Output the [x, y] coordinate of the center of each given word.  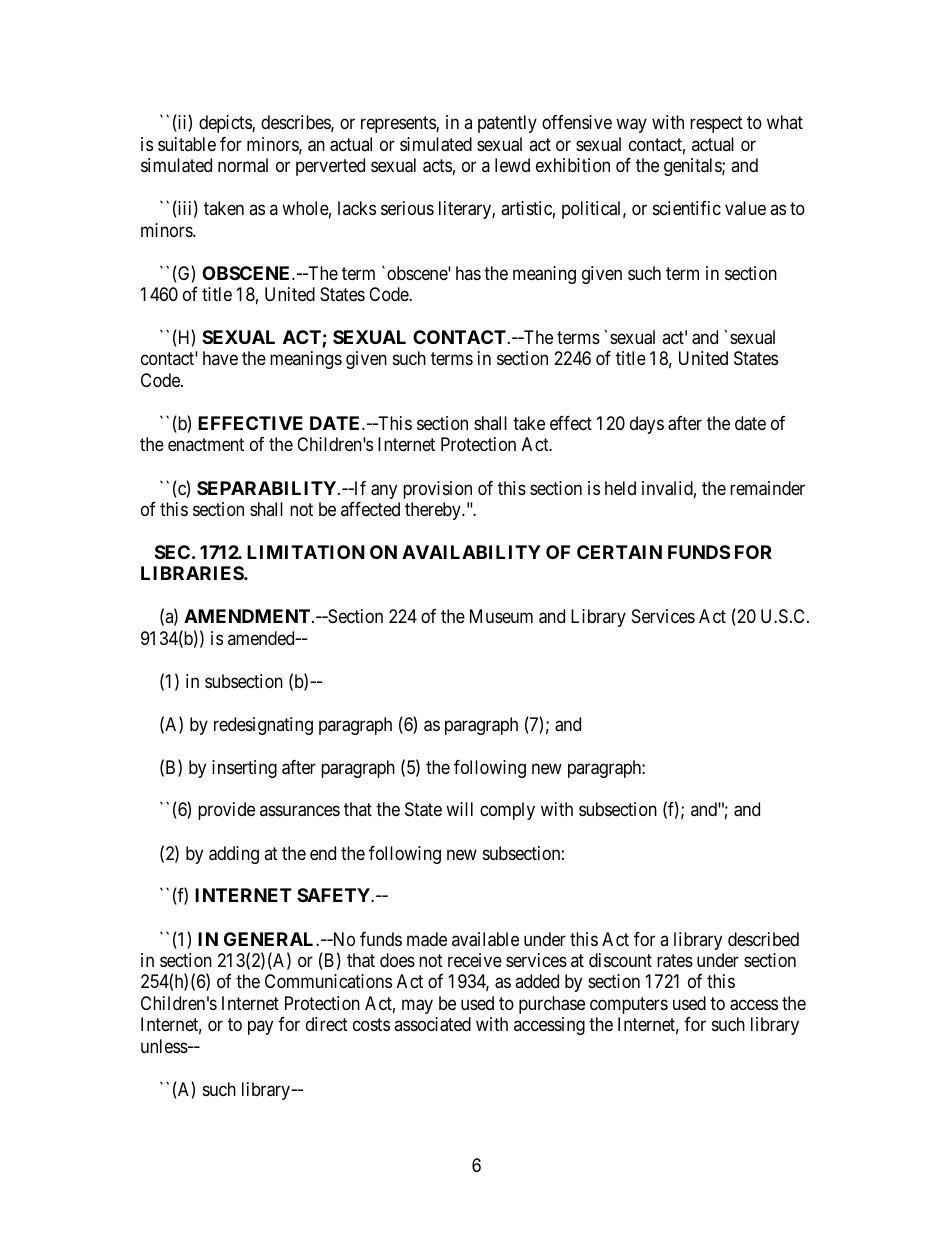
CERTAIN [619, 552]
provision [437, 490]
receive [475, 960]
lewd [512, 165]
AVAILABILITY [471, 552]
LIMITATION [306, 552]
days [647, 425]
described [763, 939]
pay [260, 1028]
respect [716, 124]
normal [243, 165]
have [220, 358]
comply [507, 811]
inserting [244, 769]
